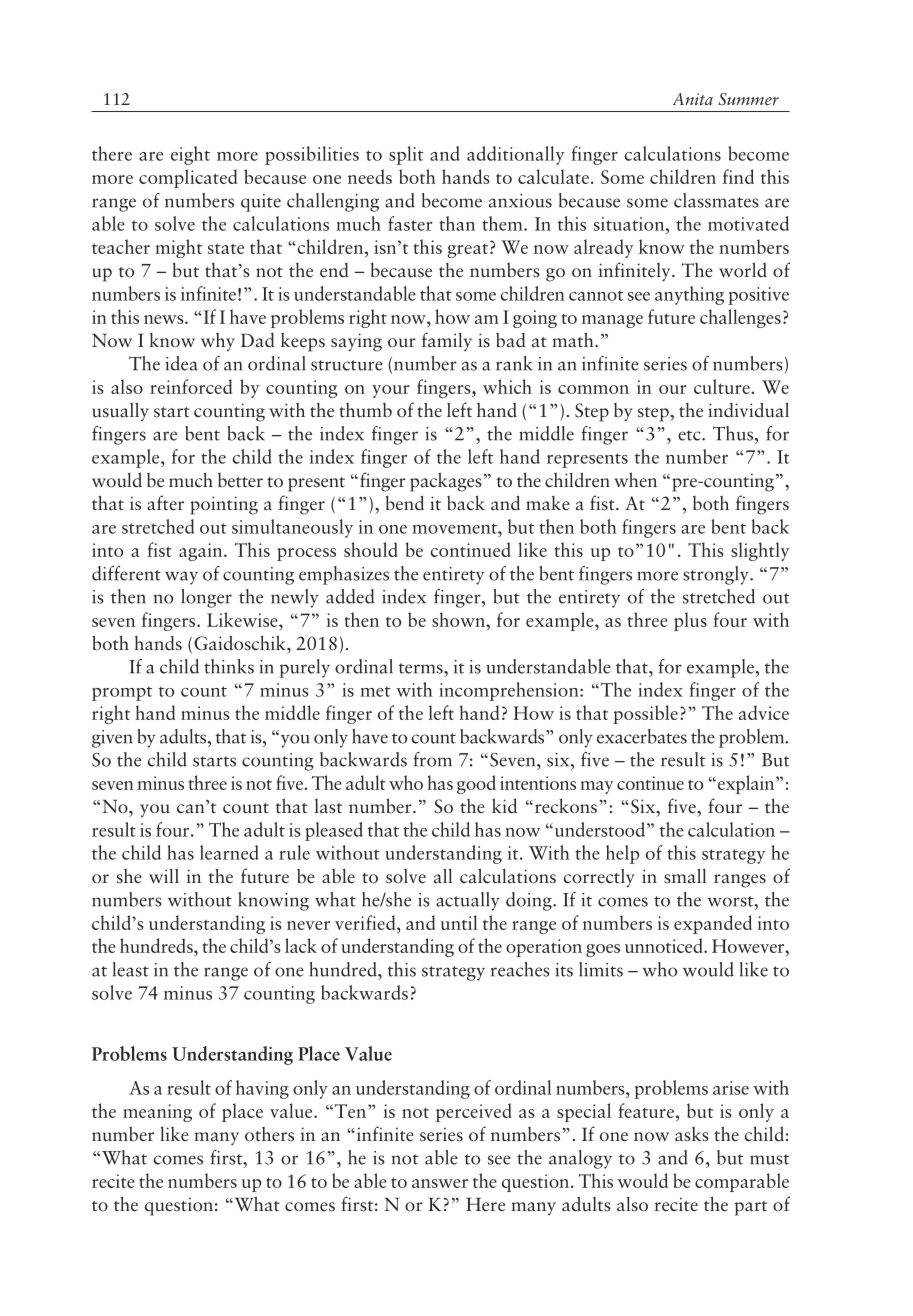 The height and width of the screenshot is (1316, 913). I want to click on terms, so click(422, 668).
